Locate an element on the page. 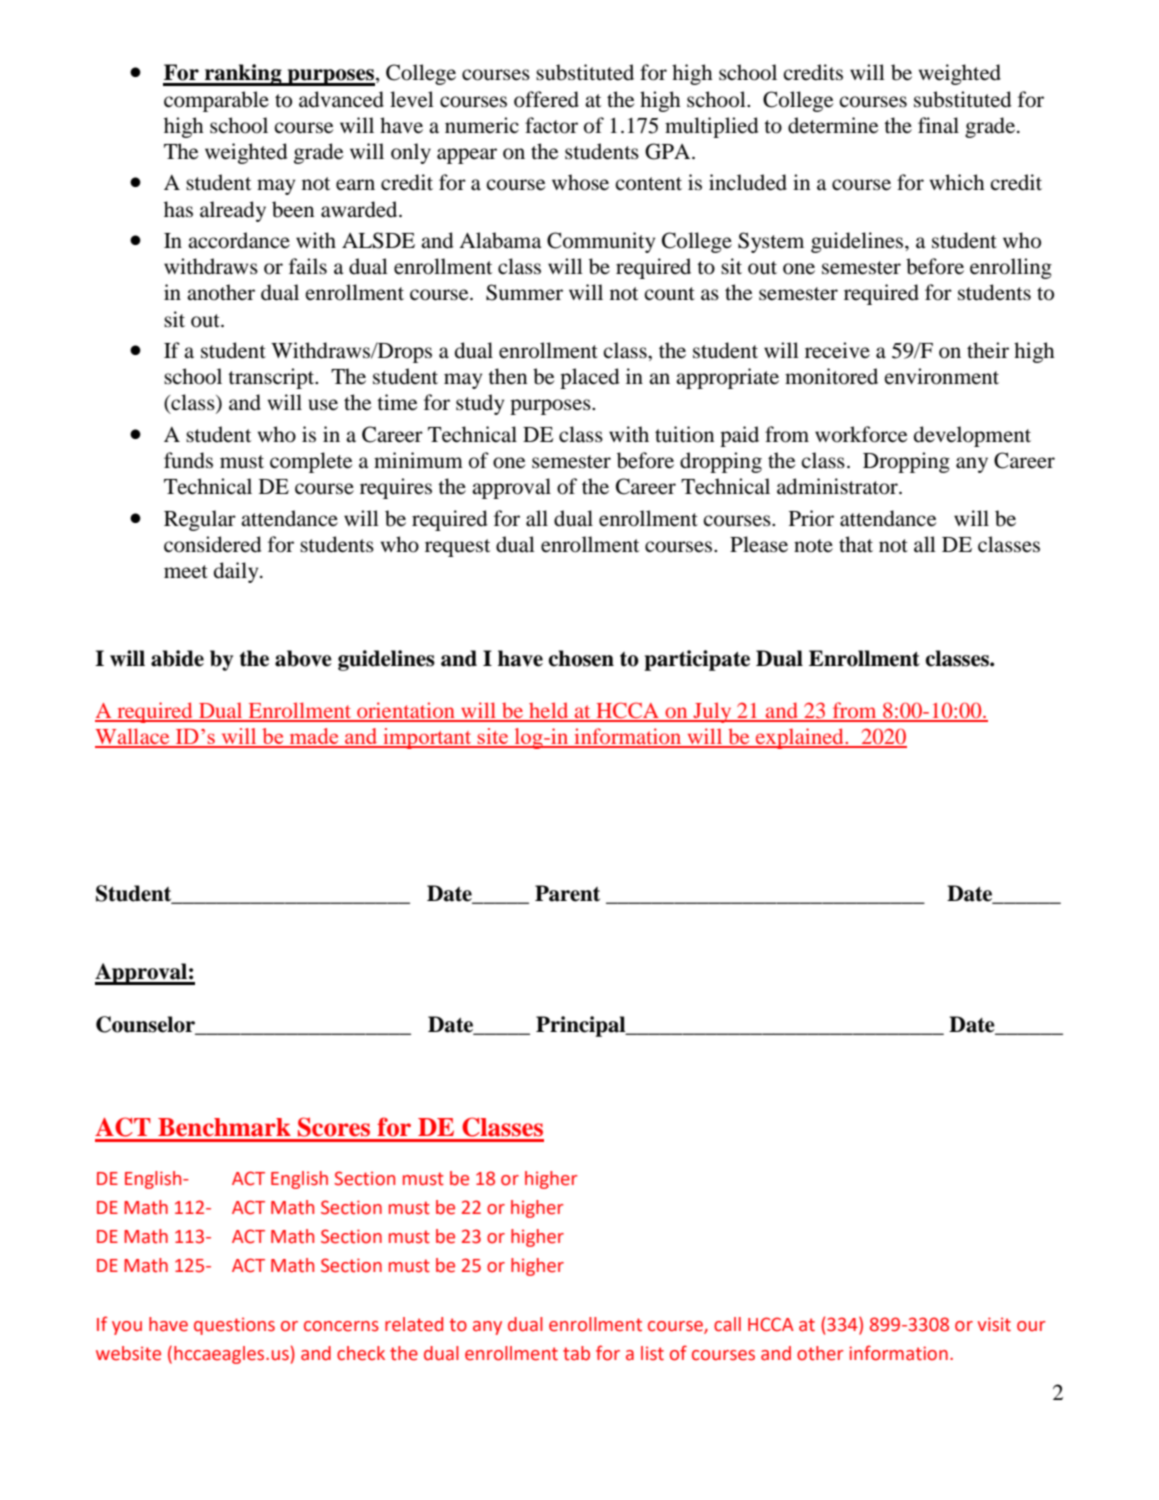 Image resolution: width=1159 pixels, height=1500 pixels. placed is located at coordinates (589, 378).
